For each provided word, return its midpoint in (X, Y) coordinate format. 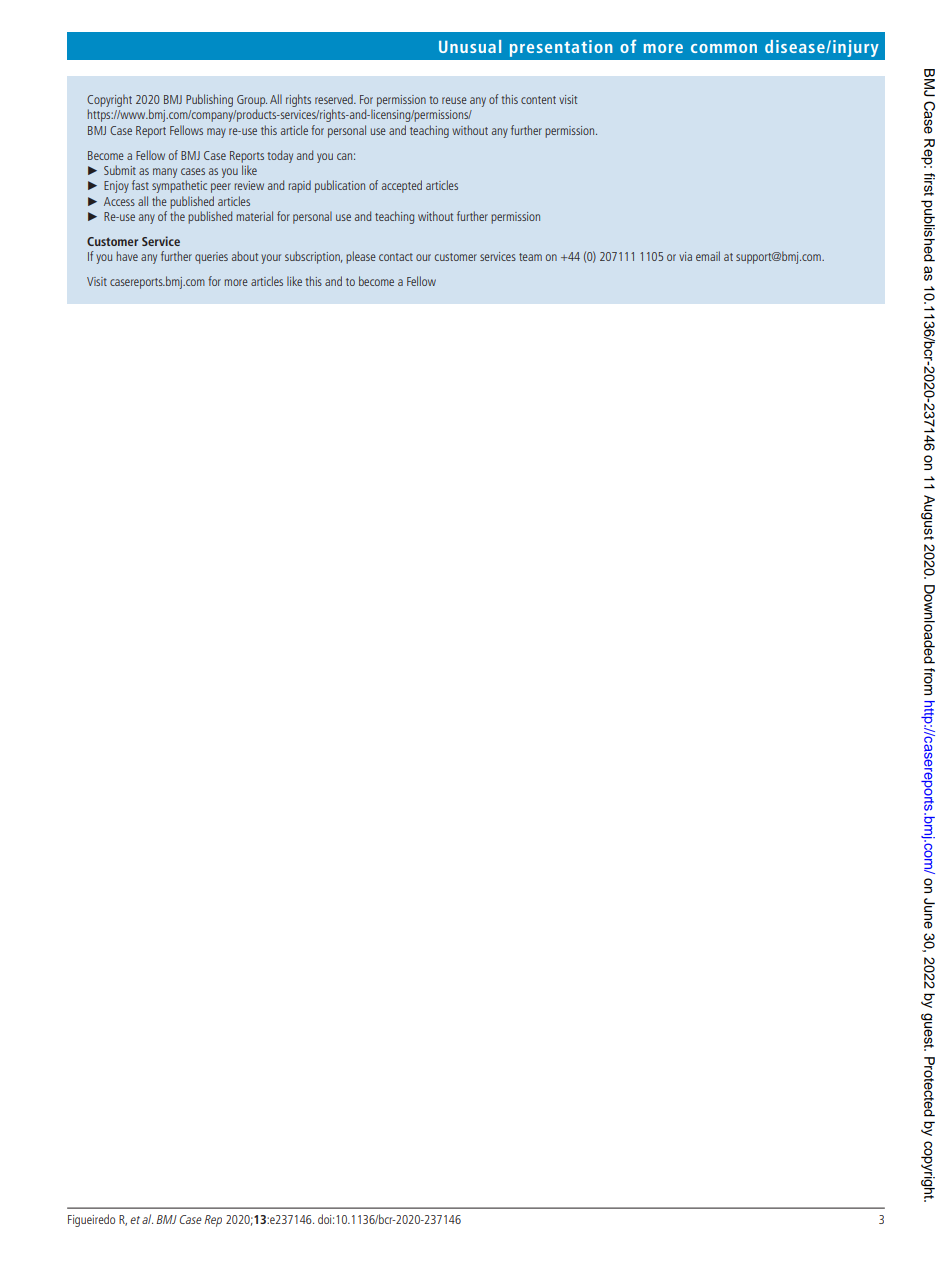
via (685, 256)
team (530, 257)
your (271, 259)
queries (211, 258)
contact (396, 257)
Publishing (209, 100)
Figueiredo (91, 1220)
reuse (454, 100)
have (127, 256)
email (708, 256)
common (724, 48)
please (361, 257)
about (245, 256)
